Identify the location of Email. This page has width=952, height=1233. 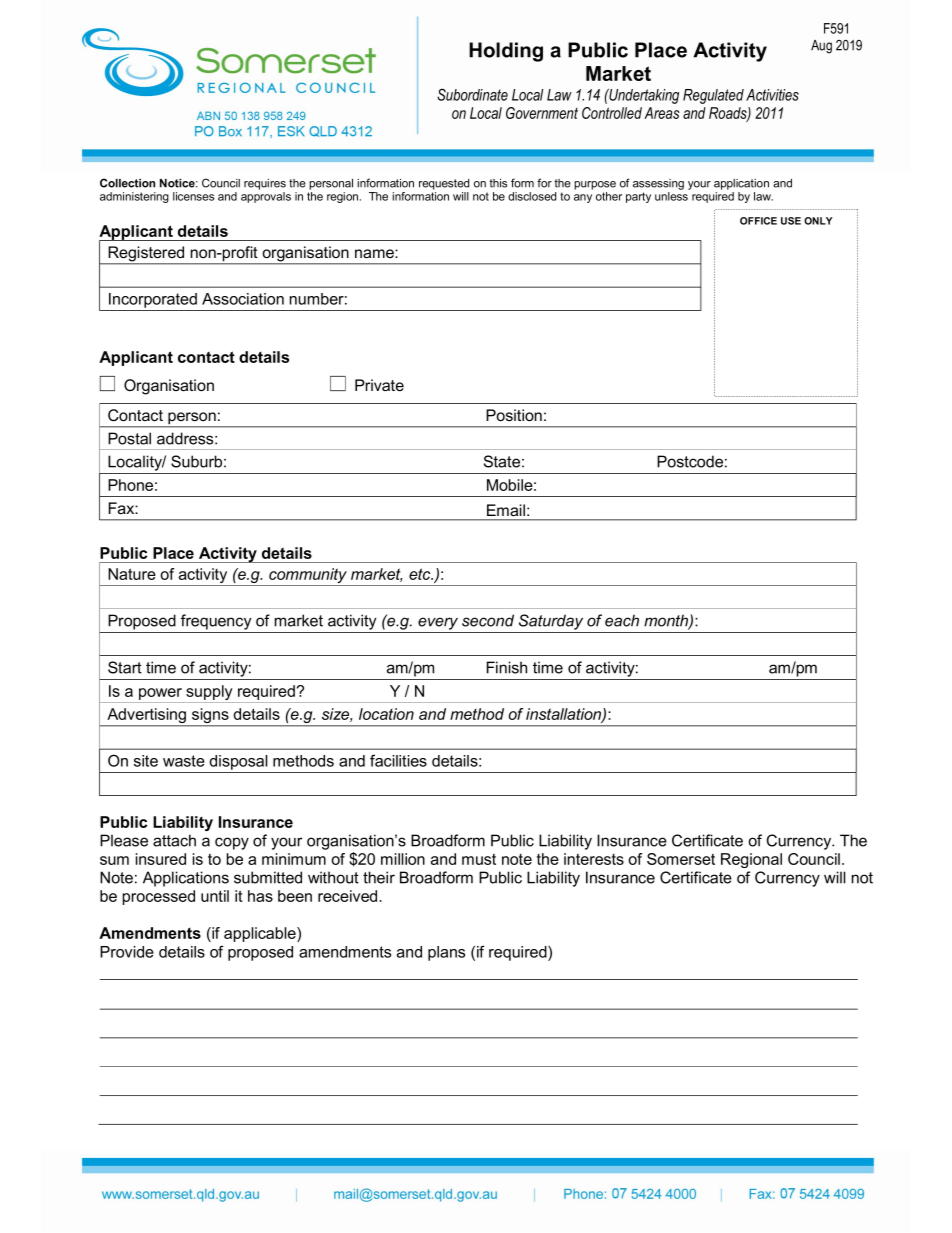
(506, 510).
